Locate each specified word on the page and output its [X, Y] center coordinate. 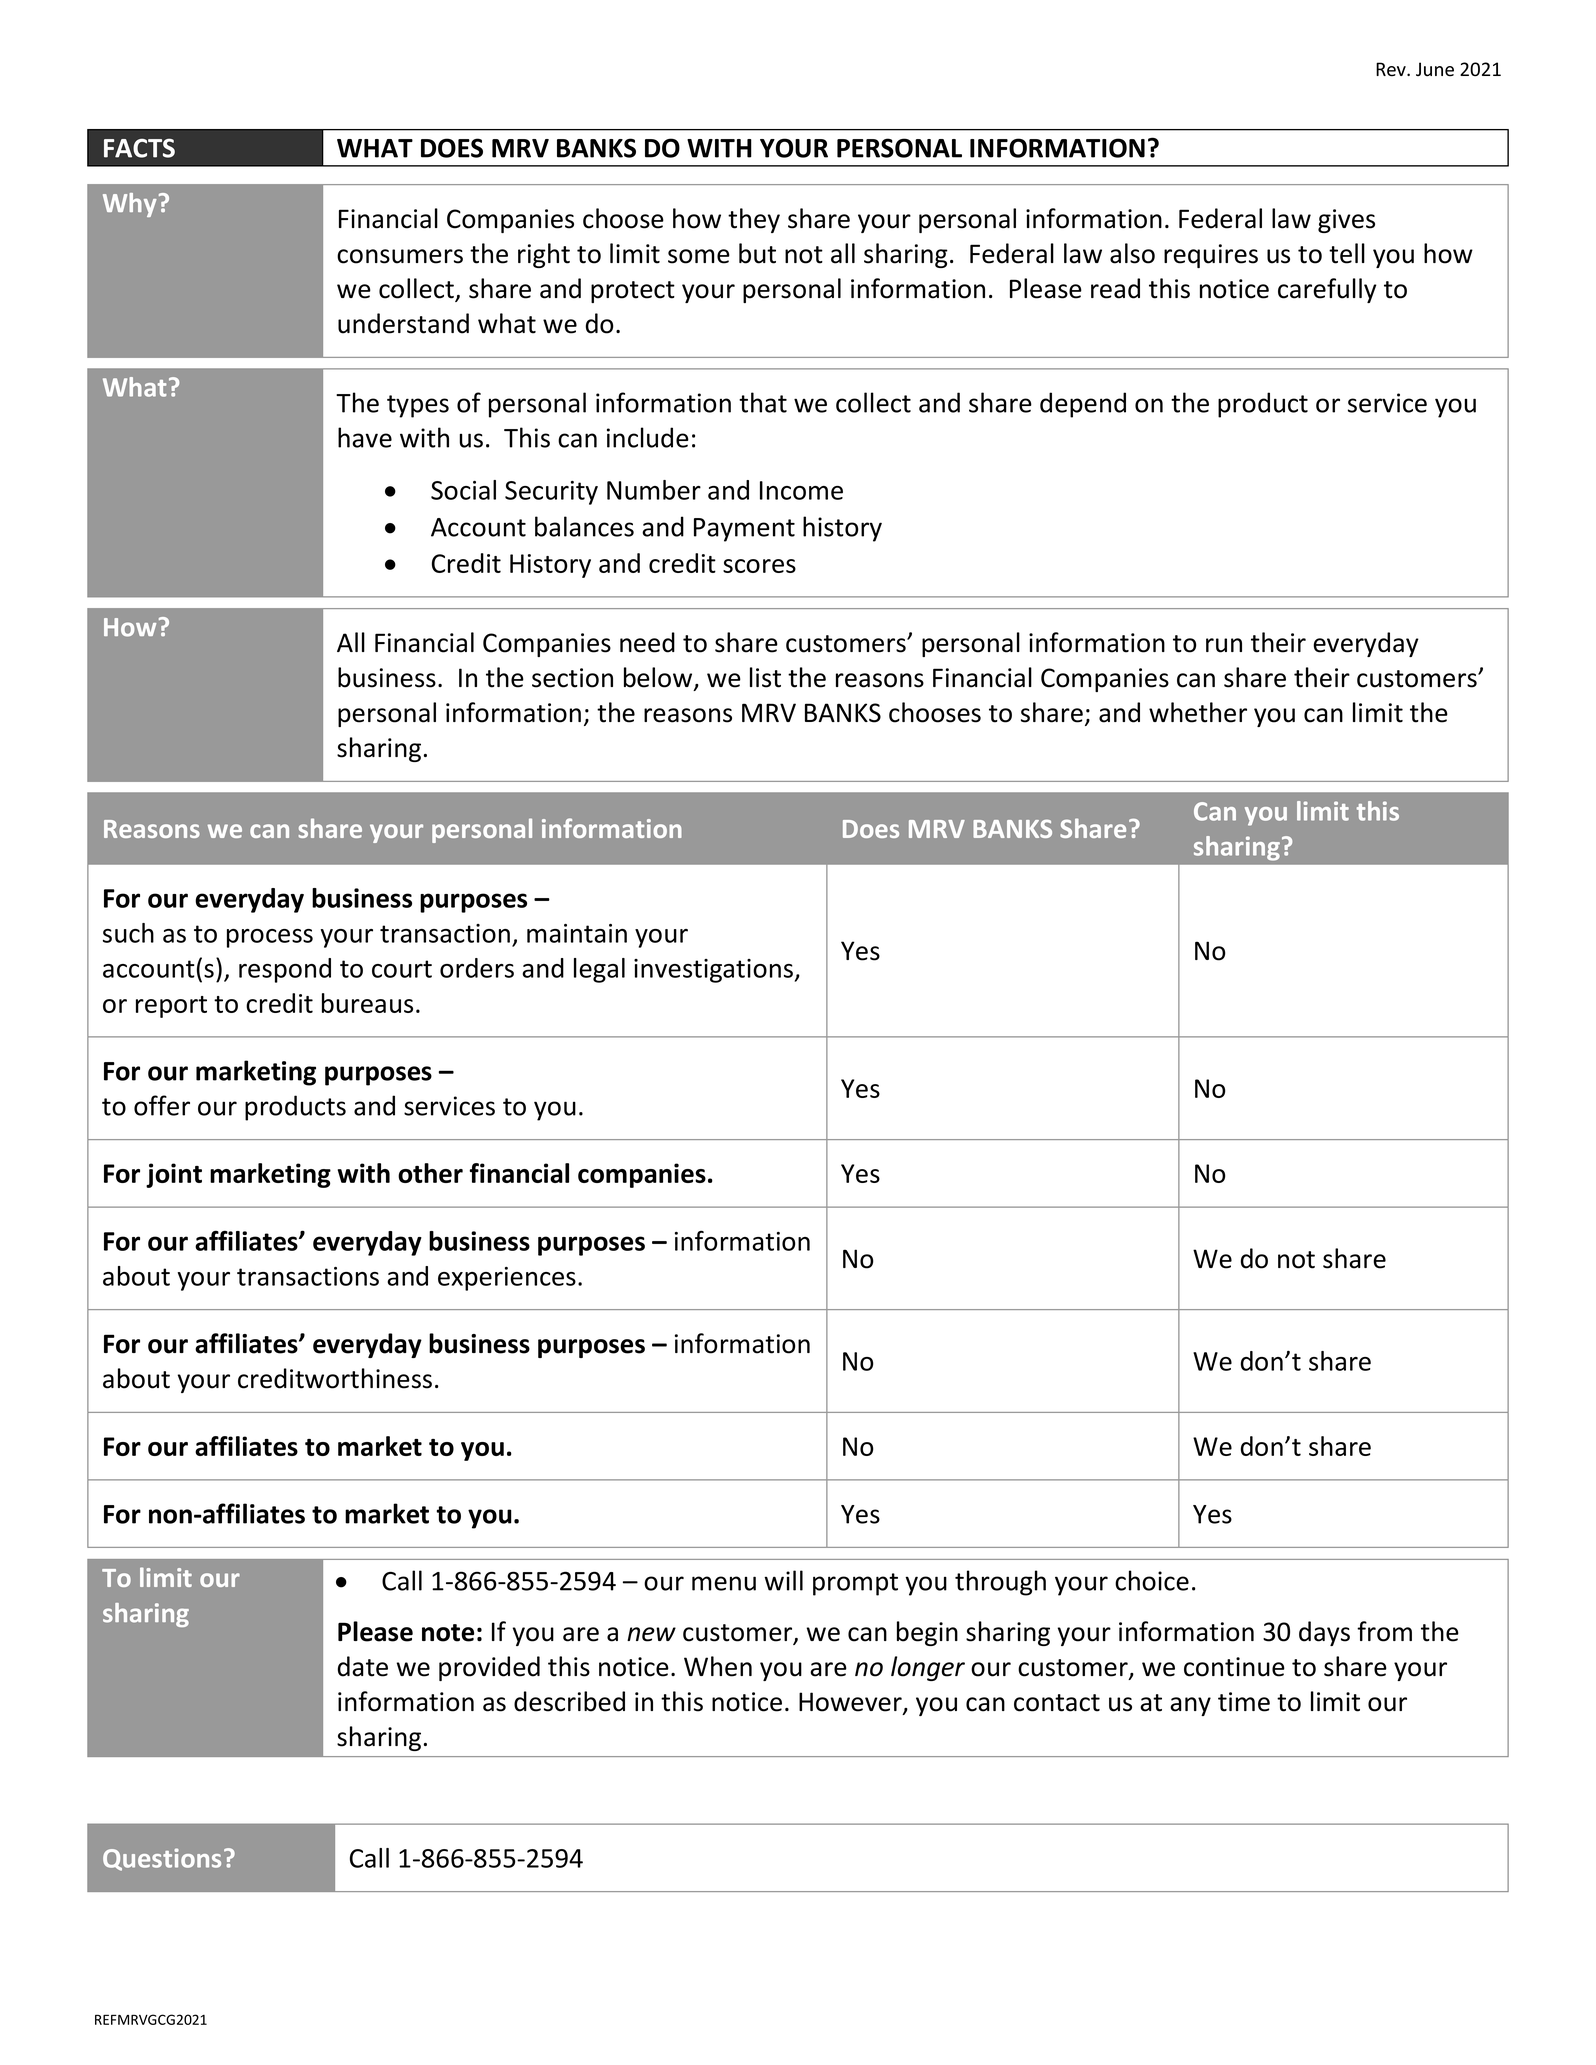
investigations [714, 971]
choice [1152, 1580]
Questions [162, 1859]
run [1224, 645]
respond [285, 970]
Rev [1392, 69]
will [783, 1580]
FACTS [139, 148]
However [851, 1703]
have [365, 437]
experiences [507, 1279]
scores [759, 566]
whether [1198, 712]
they [754, 220]
